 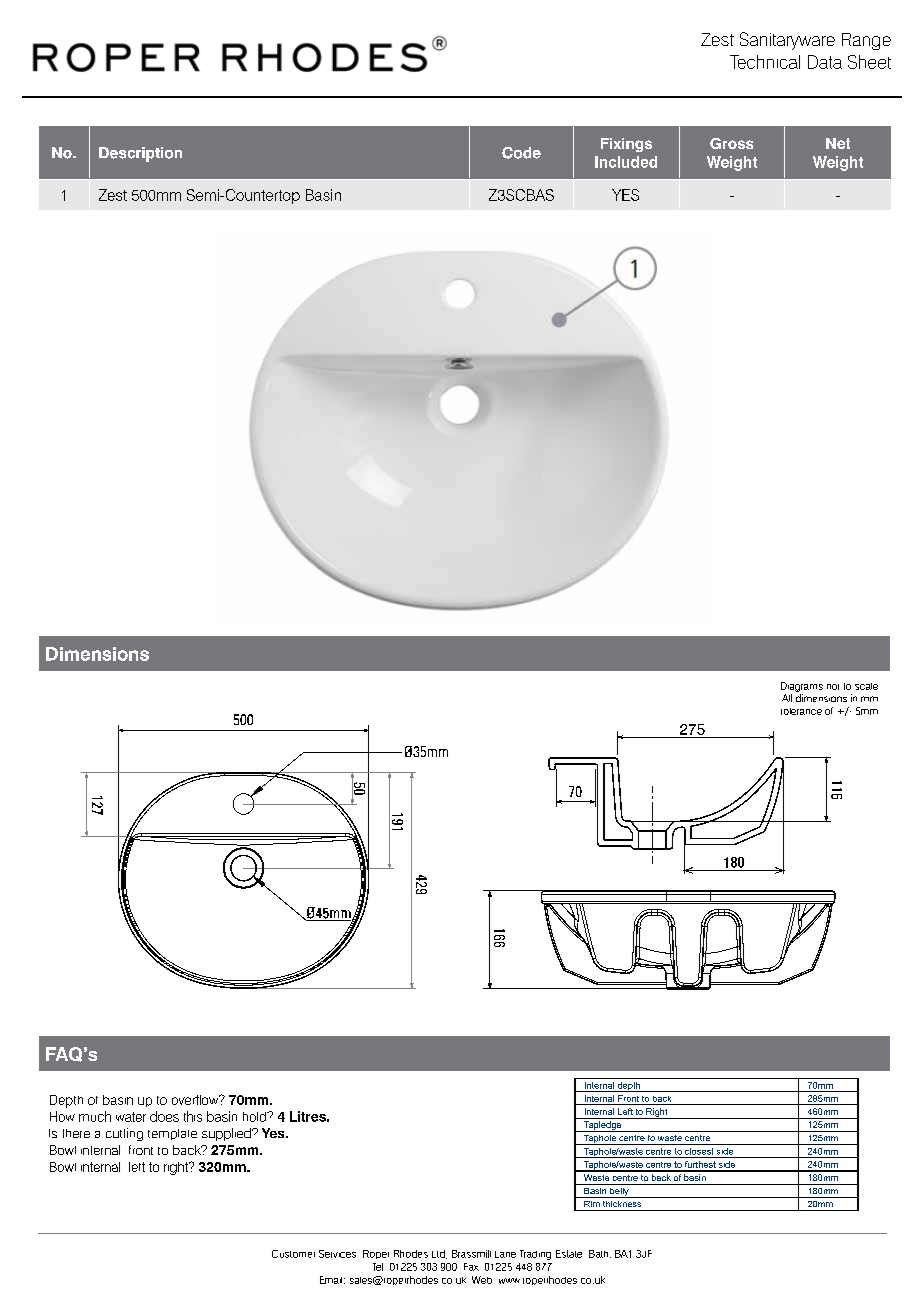 What do you see at coordinates (439, 1254) in the document?
I see `Ltd` at bounding box center [439, 1254].
